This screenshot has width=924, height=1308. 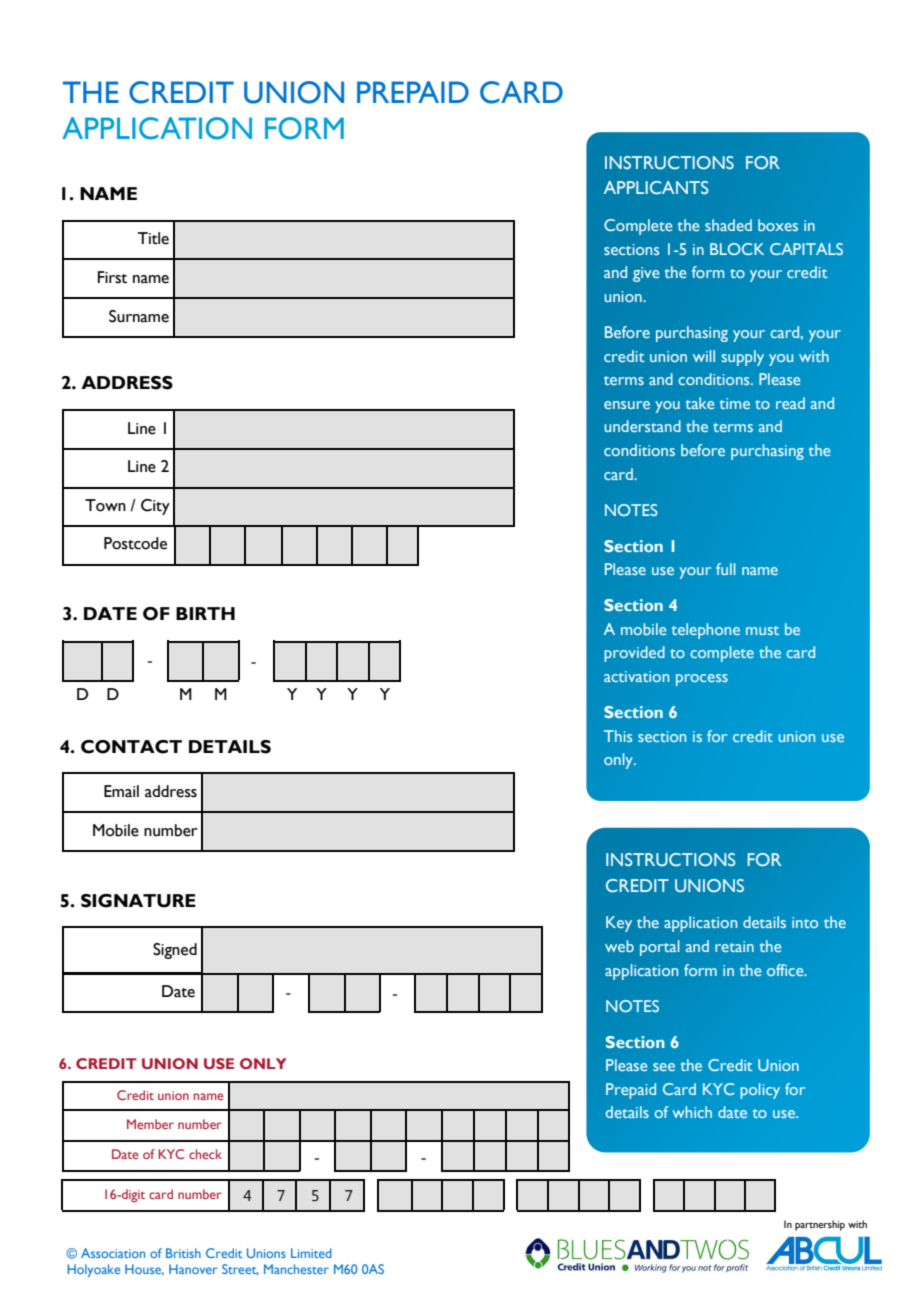 I want to click on CONTACT, so click(x=131, y=747).
